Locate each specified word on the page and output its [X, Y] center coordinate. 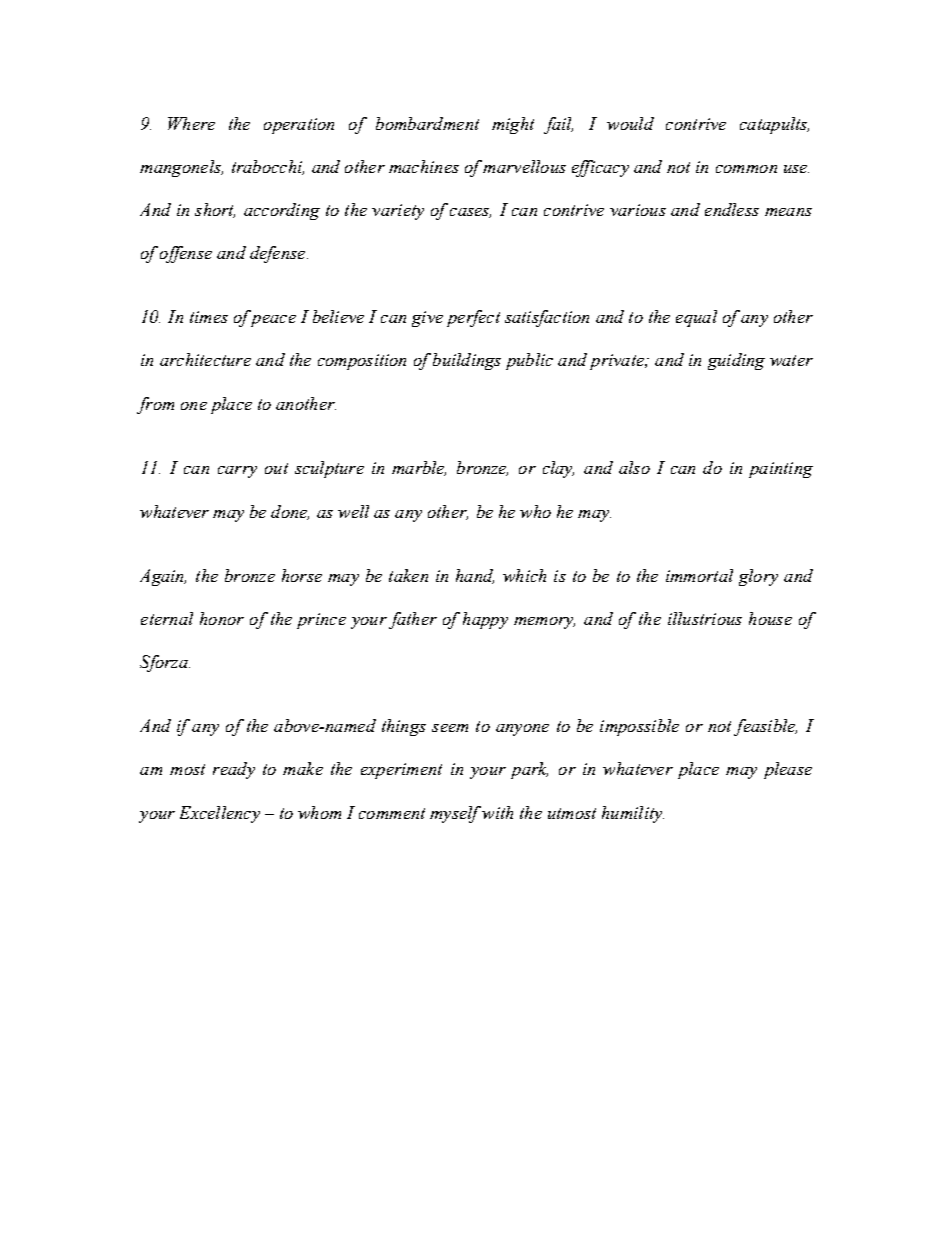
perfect [473, 318]
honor [222, 618]
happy [485, 620]
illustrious [705, 618]
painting [781, 470]
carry [237, 472]
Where [191, 123]
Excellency [220, 814]
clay [558, 469]
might [513, 125]
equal [696, 318]
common [746, 169]
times [209, 317]
